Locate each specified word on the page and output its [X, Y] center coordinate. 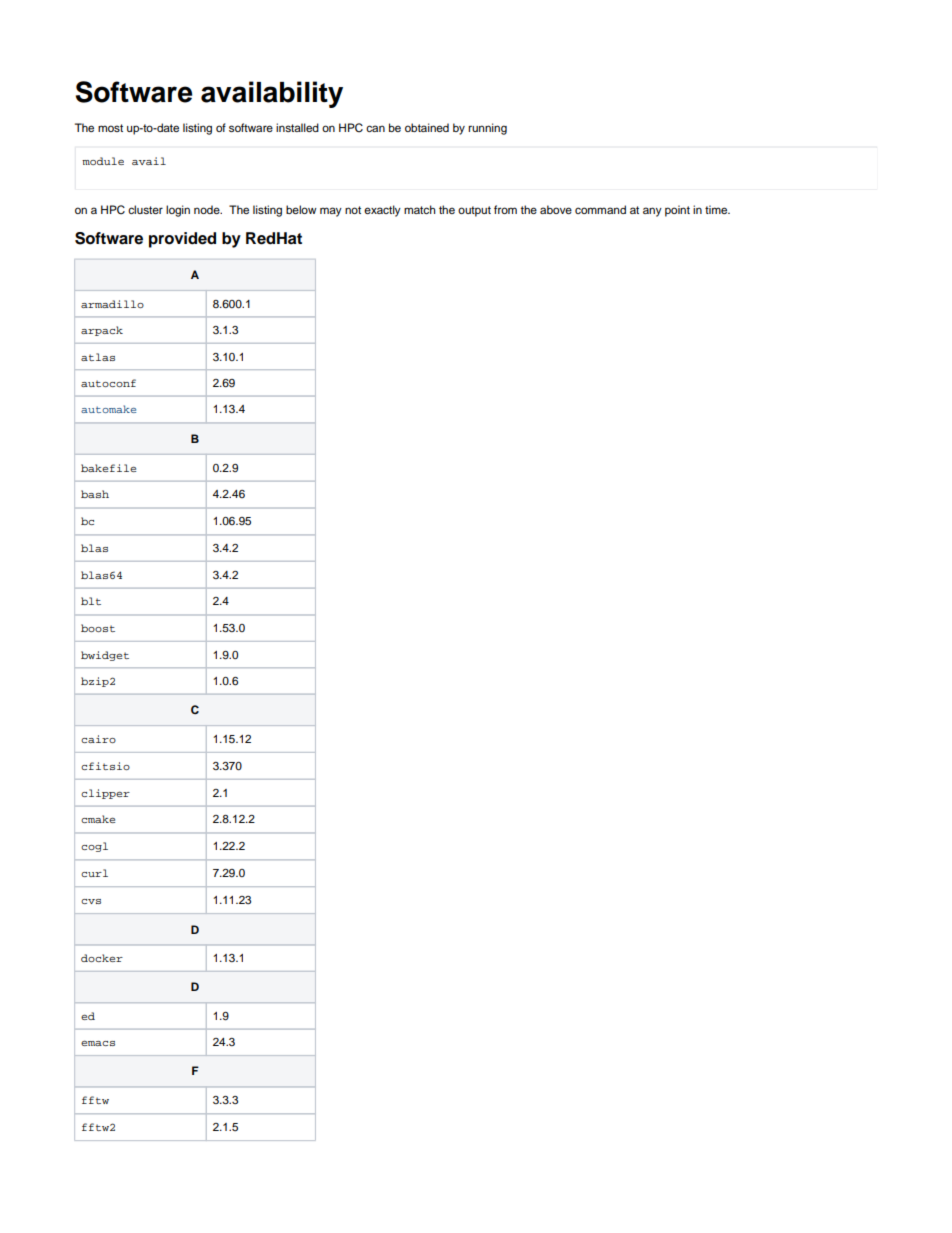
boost [98, 628]
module [103, 161]
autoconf [108, 383]
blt [91, 601]
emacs [98, 1043]
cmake [98, 819]
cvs [91, 901]
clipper [105, 794]
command [600, 209]
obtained [427, 127]
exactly [382, 211]
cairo [98, 739]
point [677, 211]
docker [102, 958]
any [652, 212]
